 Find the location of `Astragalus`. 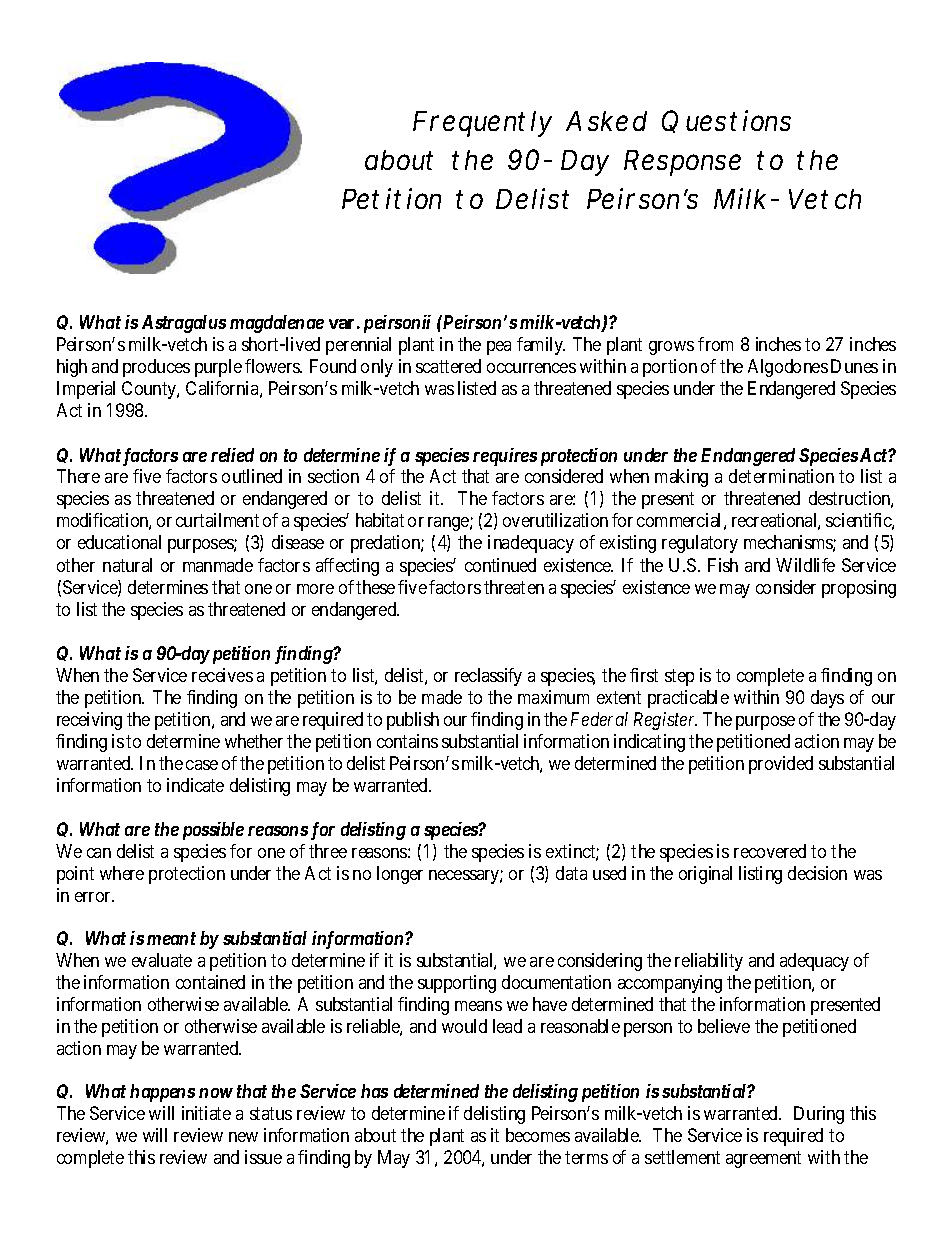

Astragalus is located at coordinates (184, 324).
